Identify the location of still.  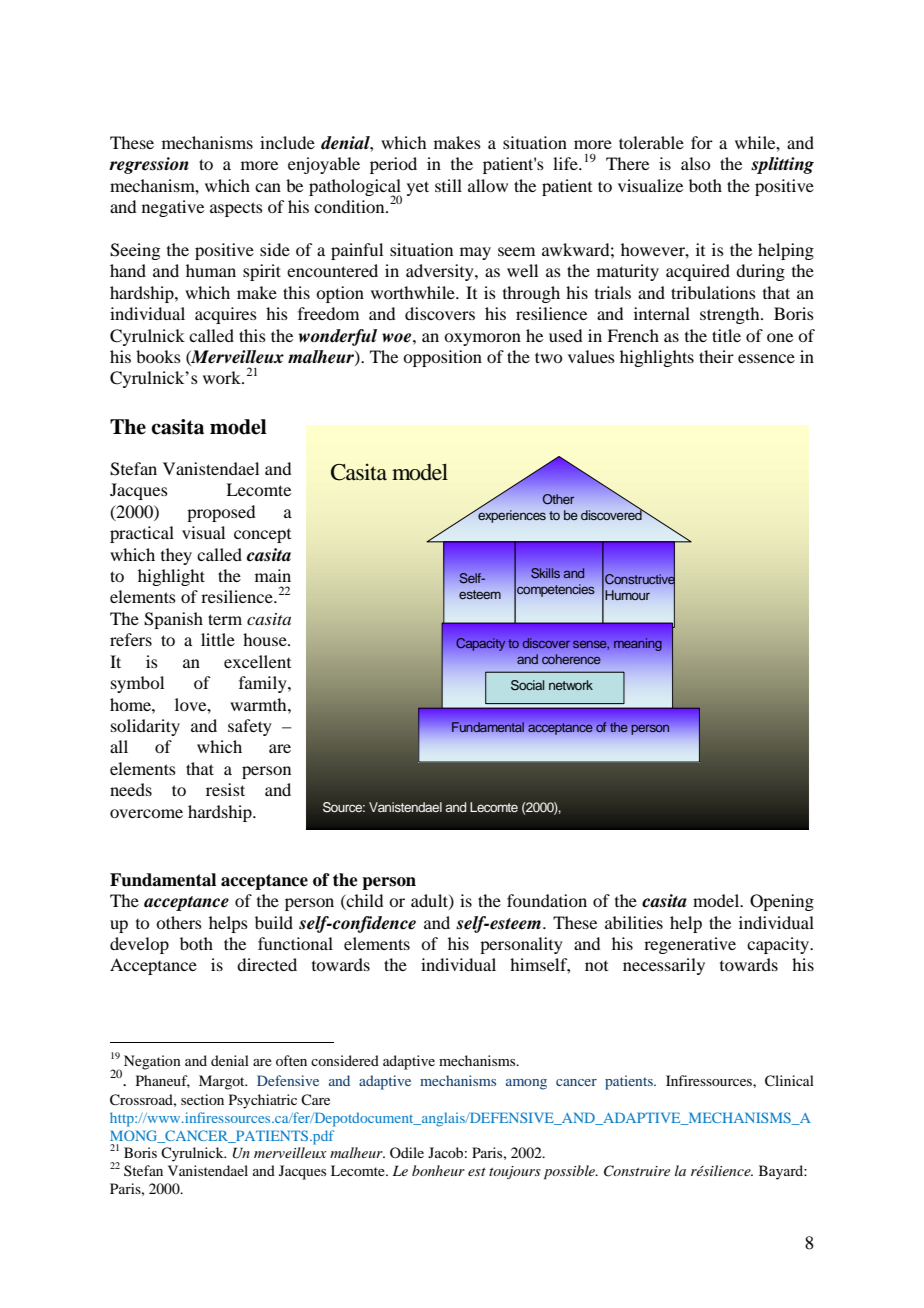
(448, 185).
